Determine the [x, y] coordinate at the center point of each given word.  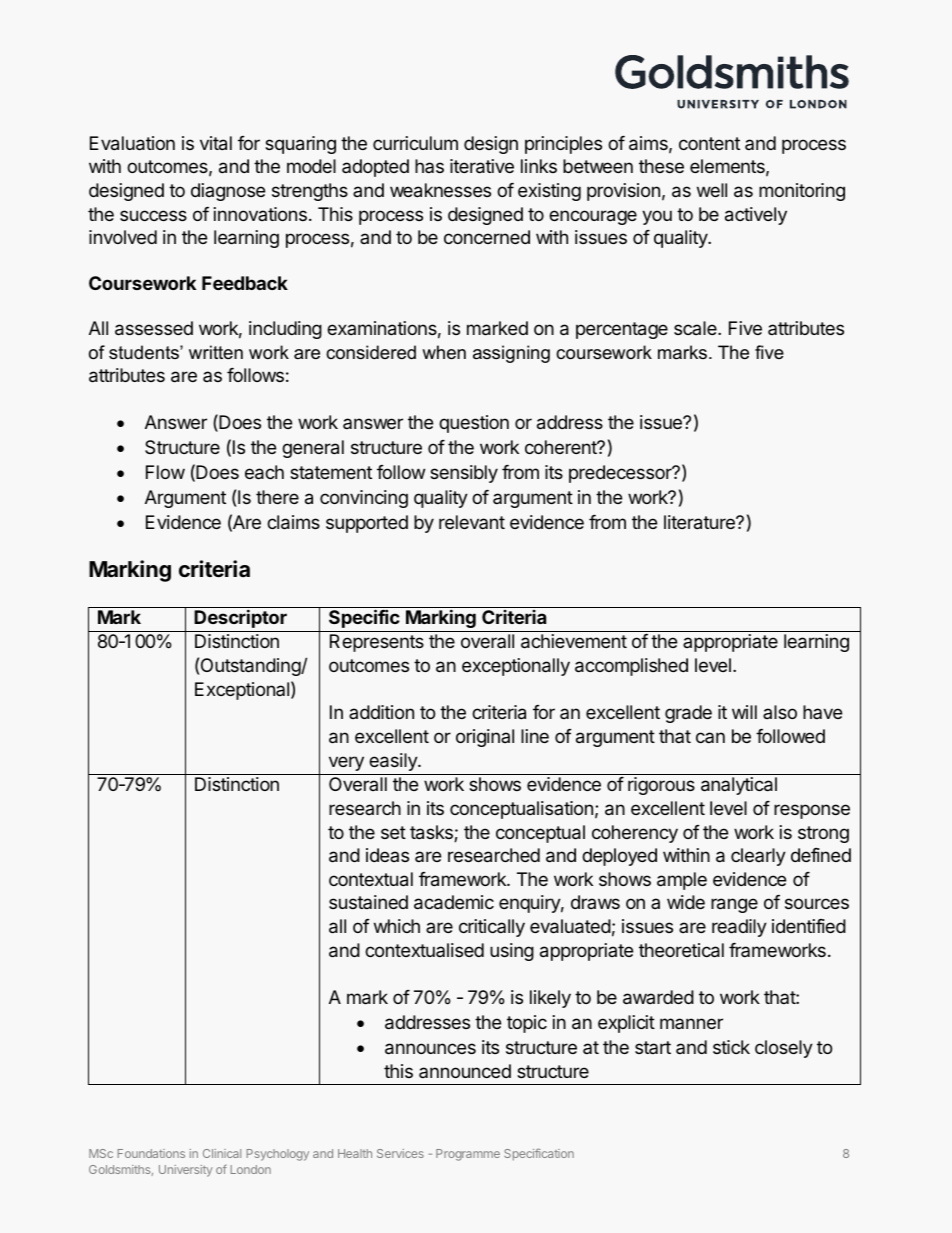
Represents [377, 643]
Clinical [222, 1153]
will [744, 712]
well [712, 190]
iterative [482, 166]
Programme [468, 1155]
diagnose [228, 192]
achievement [574, 641]
